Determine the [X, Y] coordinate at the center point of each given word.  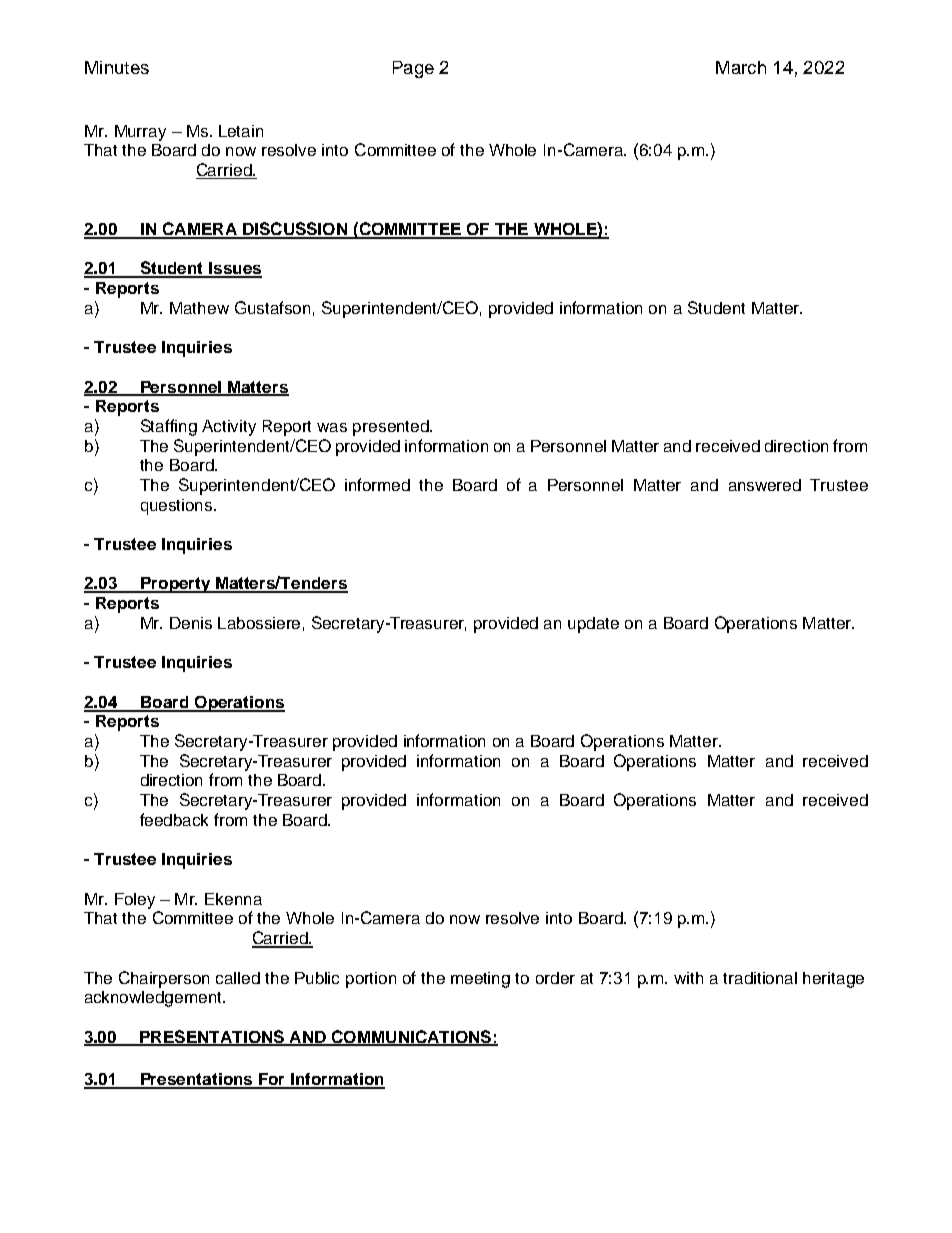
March [741, 67]
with [688, 978]
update [593, 625]
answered [765, 485]
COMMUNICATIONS [411, 1037]
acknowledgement [154, 999]
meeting [480, 980]
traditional [760, 978]
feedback [174, 819]
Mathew [199, 308]
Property [176, 585]
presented [392, 428]
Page [413, 69]
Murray [140, 133]
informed [377, 484]
